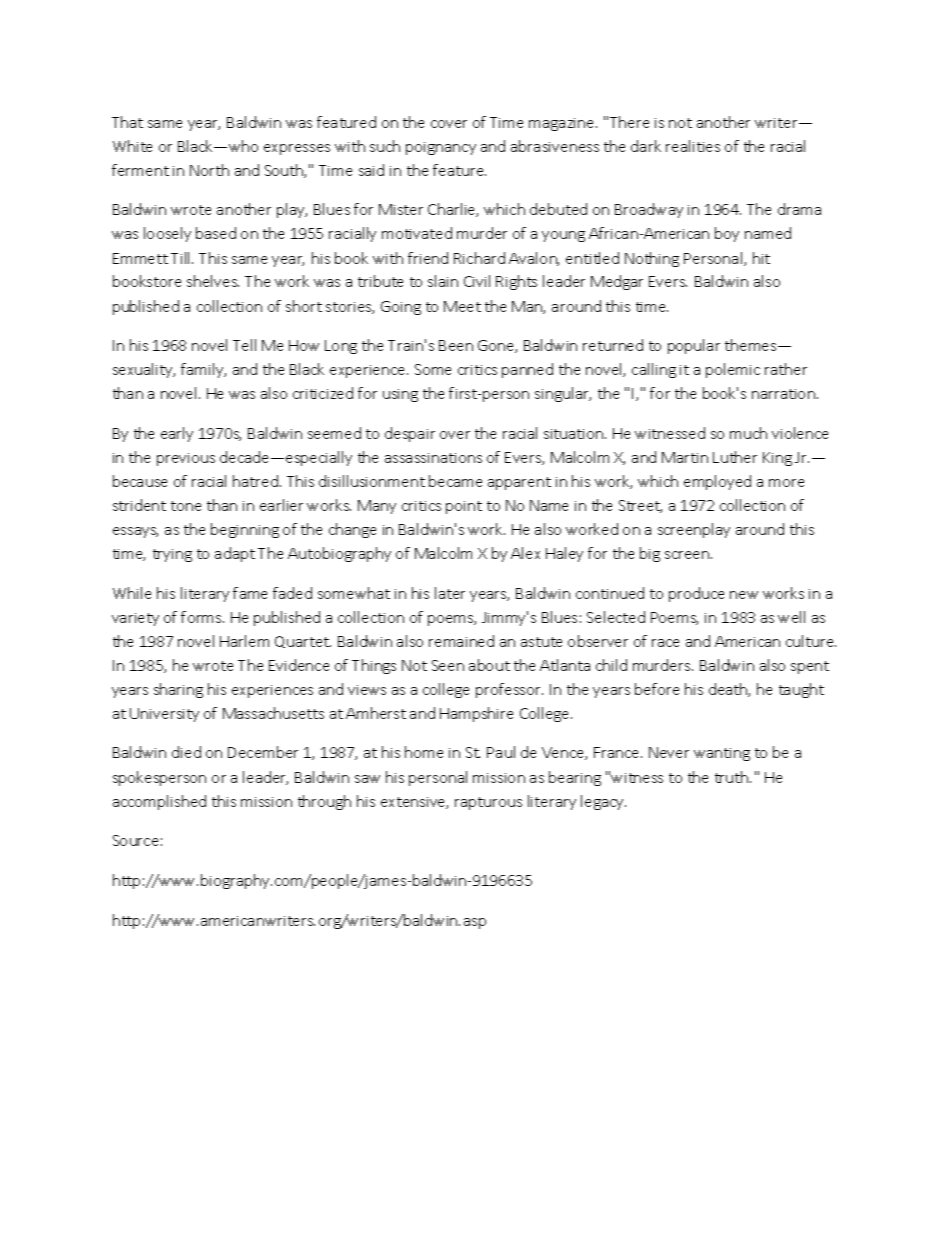  Describe the element at coordinates (717, 482) in the image. I see `employed` at that location.
